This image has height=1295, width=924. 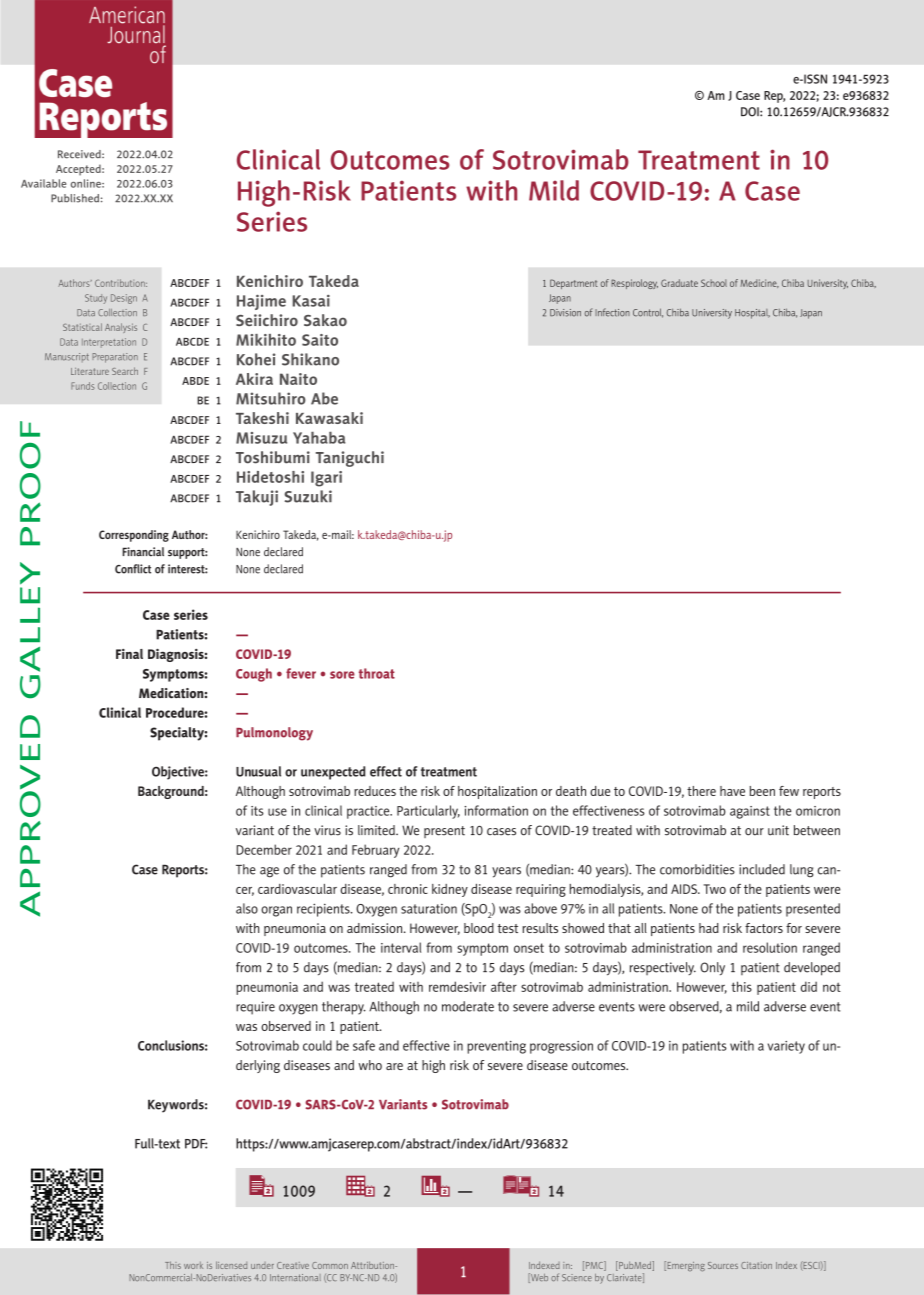 I want to click on Common, so click(x=330, y=1265).
